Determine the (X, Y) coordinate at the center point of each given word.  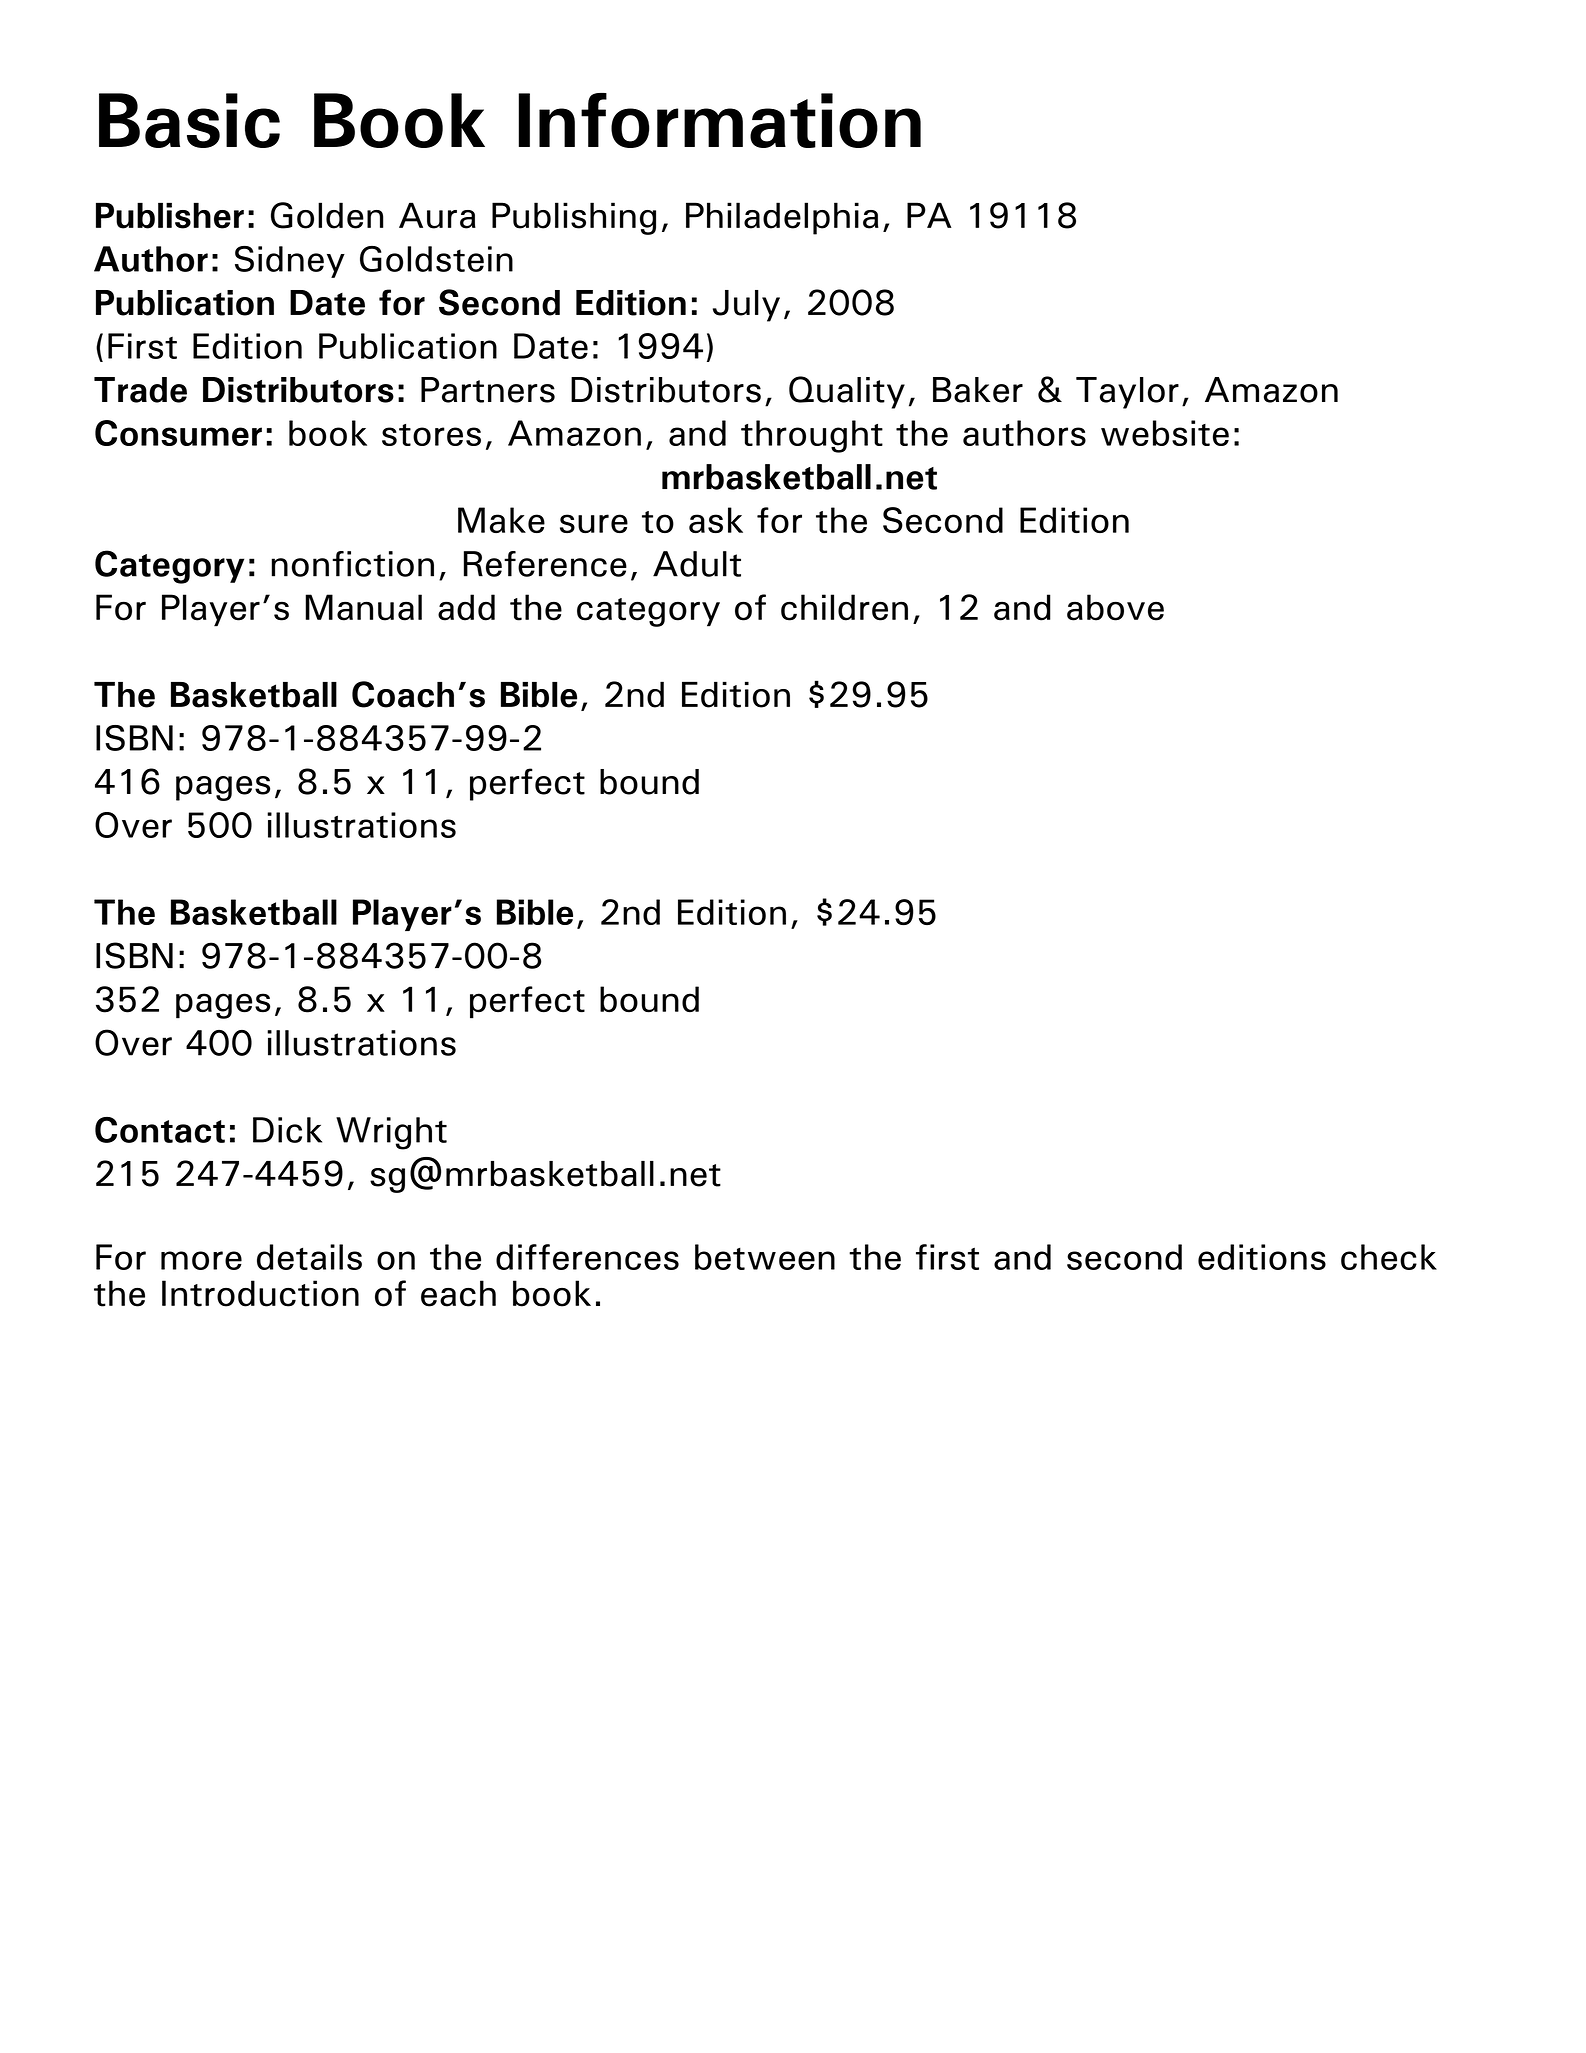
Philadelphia (782, 218)
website (1165, 433)
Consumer (178, 433)
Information (719, 120)
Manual (363, 607)
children (844, 607)
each (458, 1293)
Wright (391, 1133)
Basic (189, 120)
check (1389, 1257)
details (309, 1257)
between (765, 1257)
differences (587, 1257)
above (1115, 607)
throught (812, 436)
